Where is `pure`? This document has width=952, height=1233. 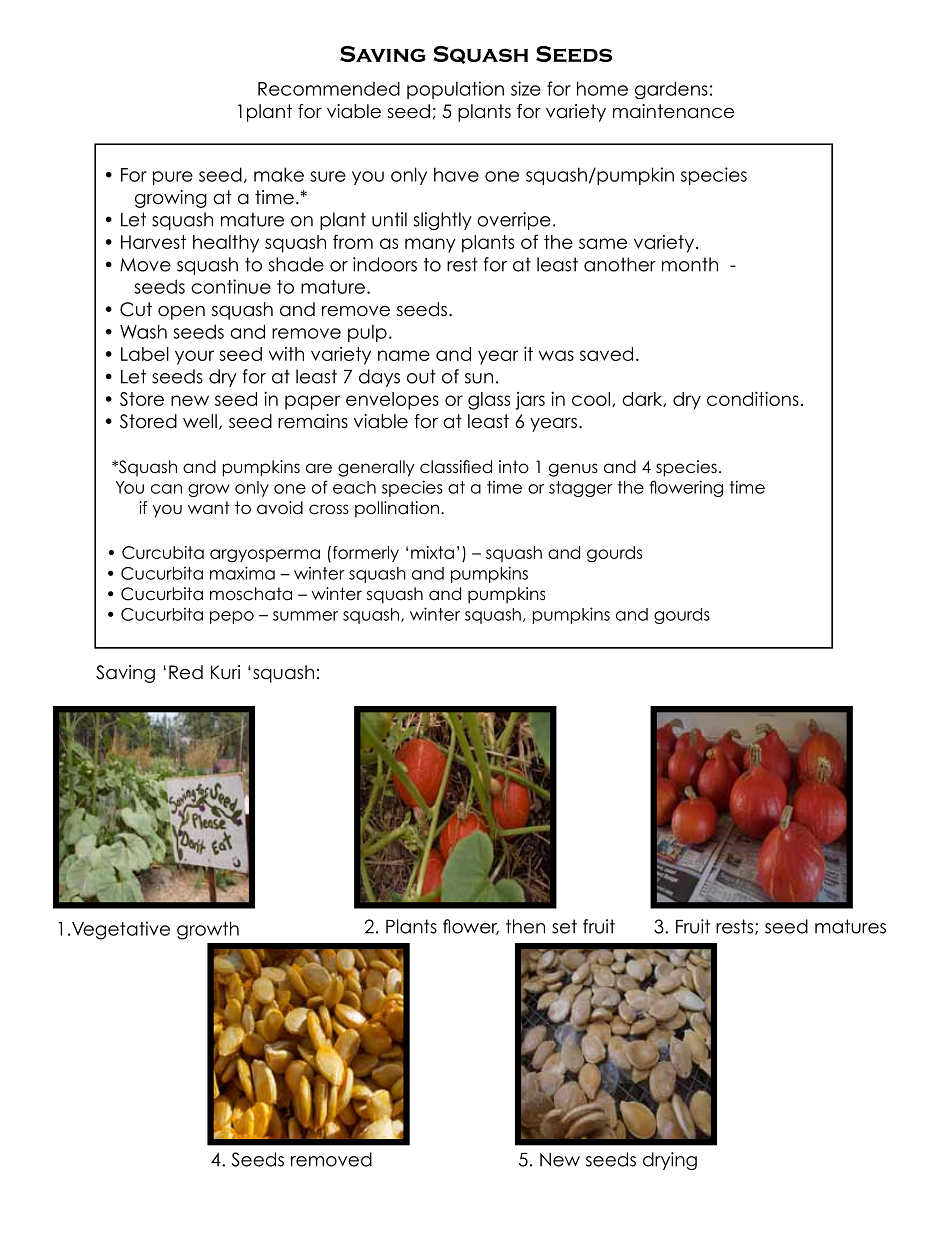 pure is located at coordinates (173, 178).
